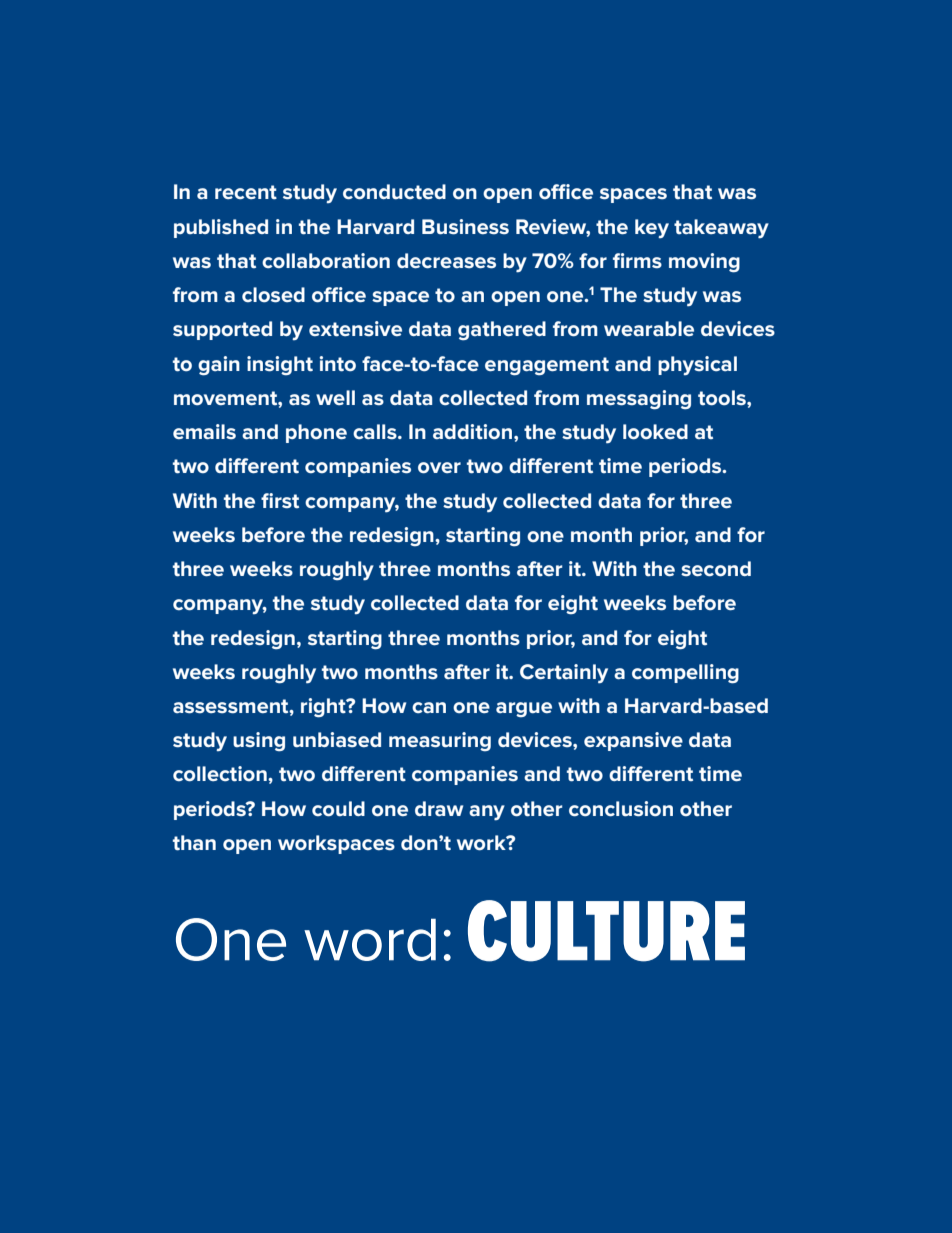 The width and height of the screenshot is (952, 1233). I want to click on CULTURE, so click(606, 931).
